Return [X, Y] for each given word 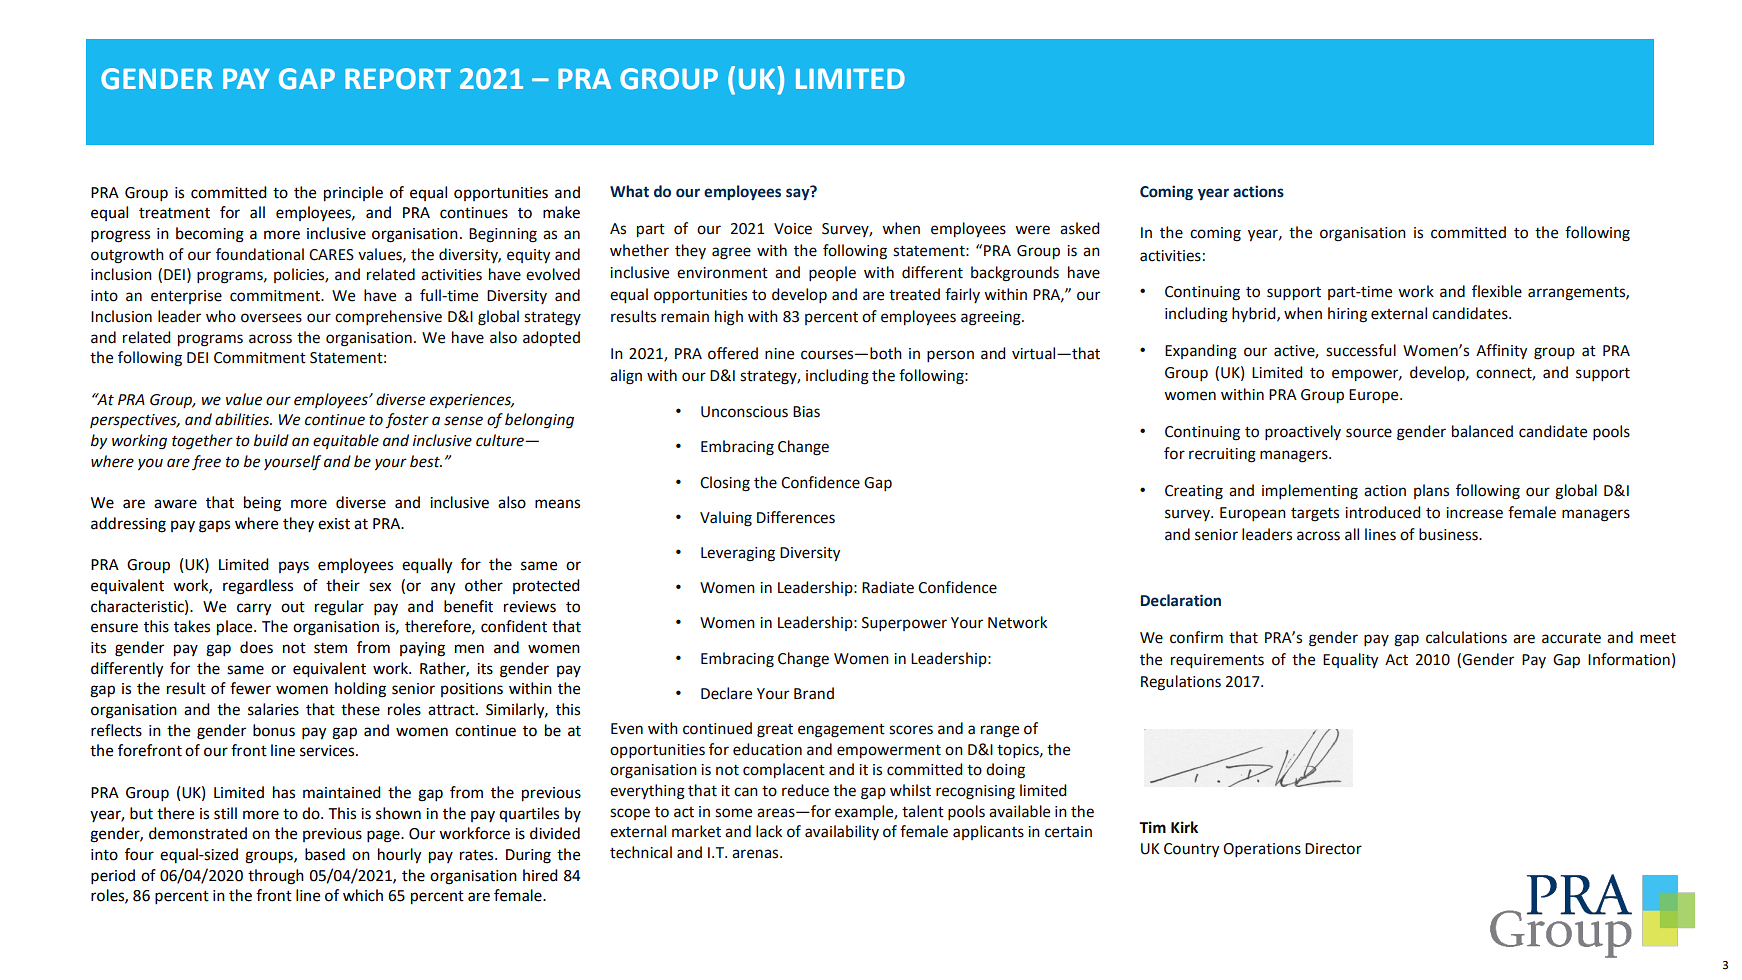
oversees [271, 318]
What [629, 191]
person [950, 356]
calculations [1466, 637]
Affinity [1501, 351]
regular [339, 608]
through [276, 877]
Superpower [904, 624]
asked [1080, 228]
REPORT [398, 79]
